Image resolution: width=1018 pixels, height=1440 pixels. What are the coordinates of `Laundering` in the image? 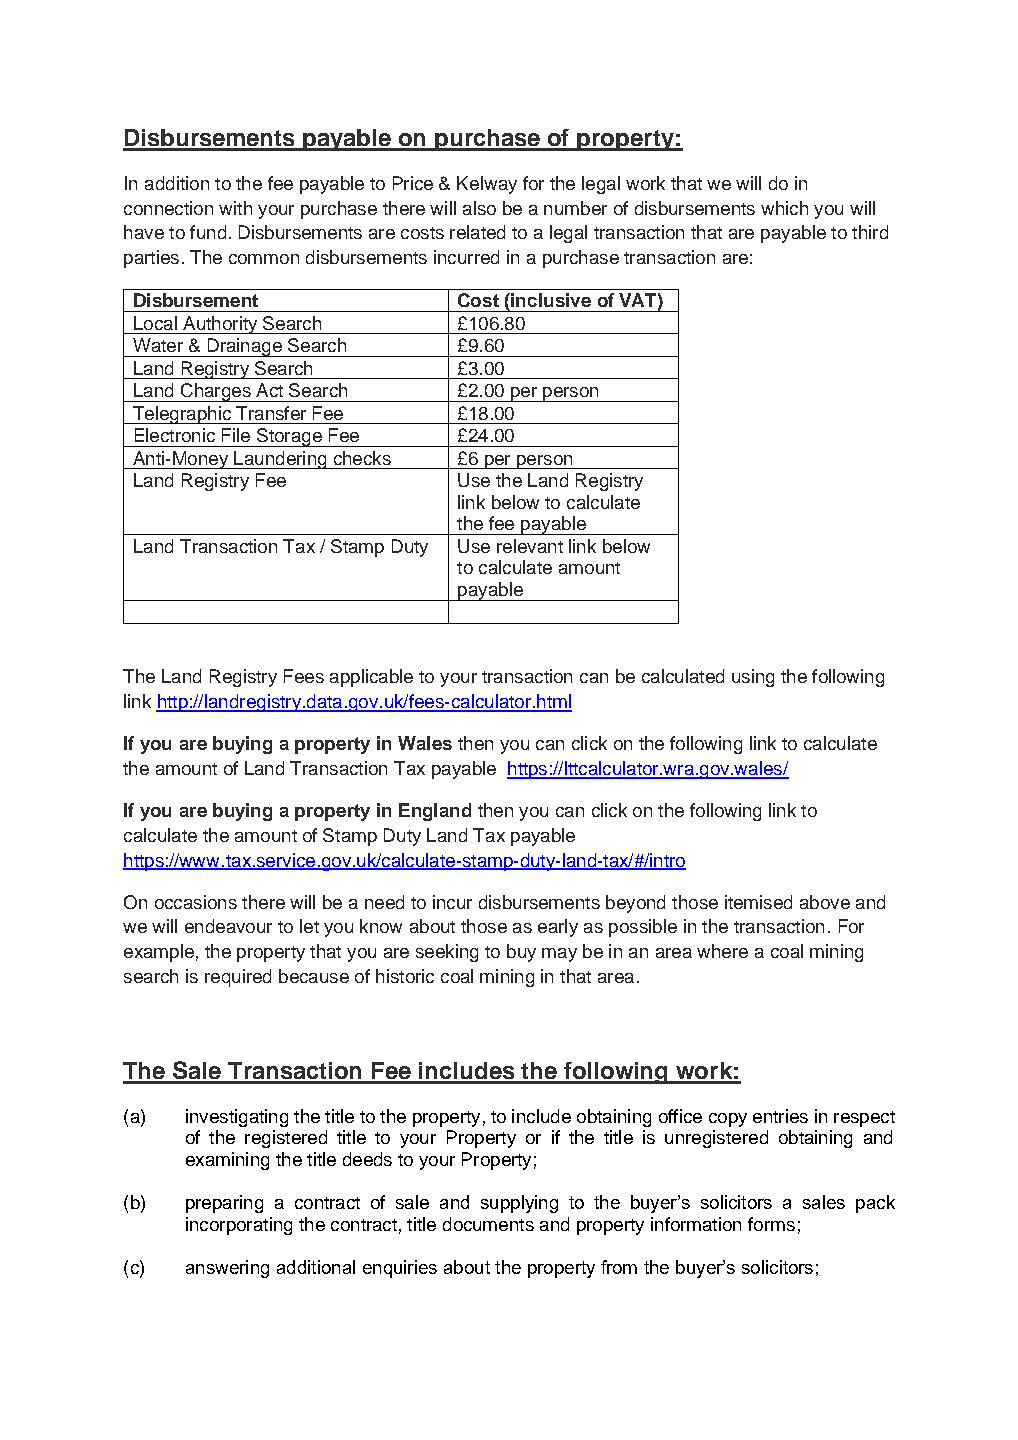 It's located at (280, 460).
